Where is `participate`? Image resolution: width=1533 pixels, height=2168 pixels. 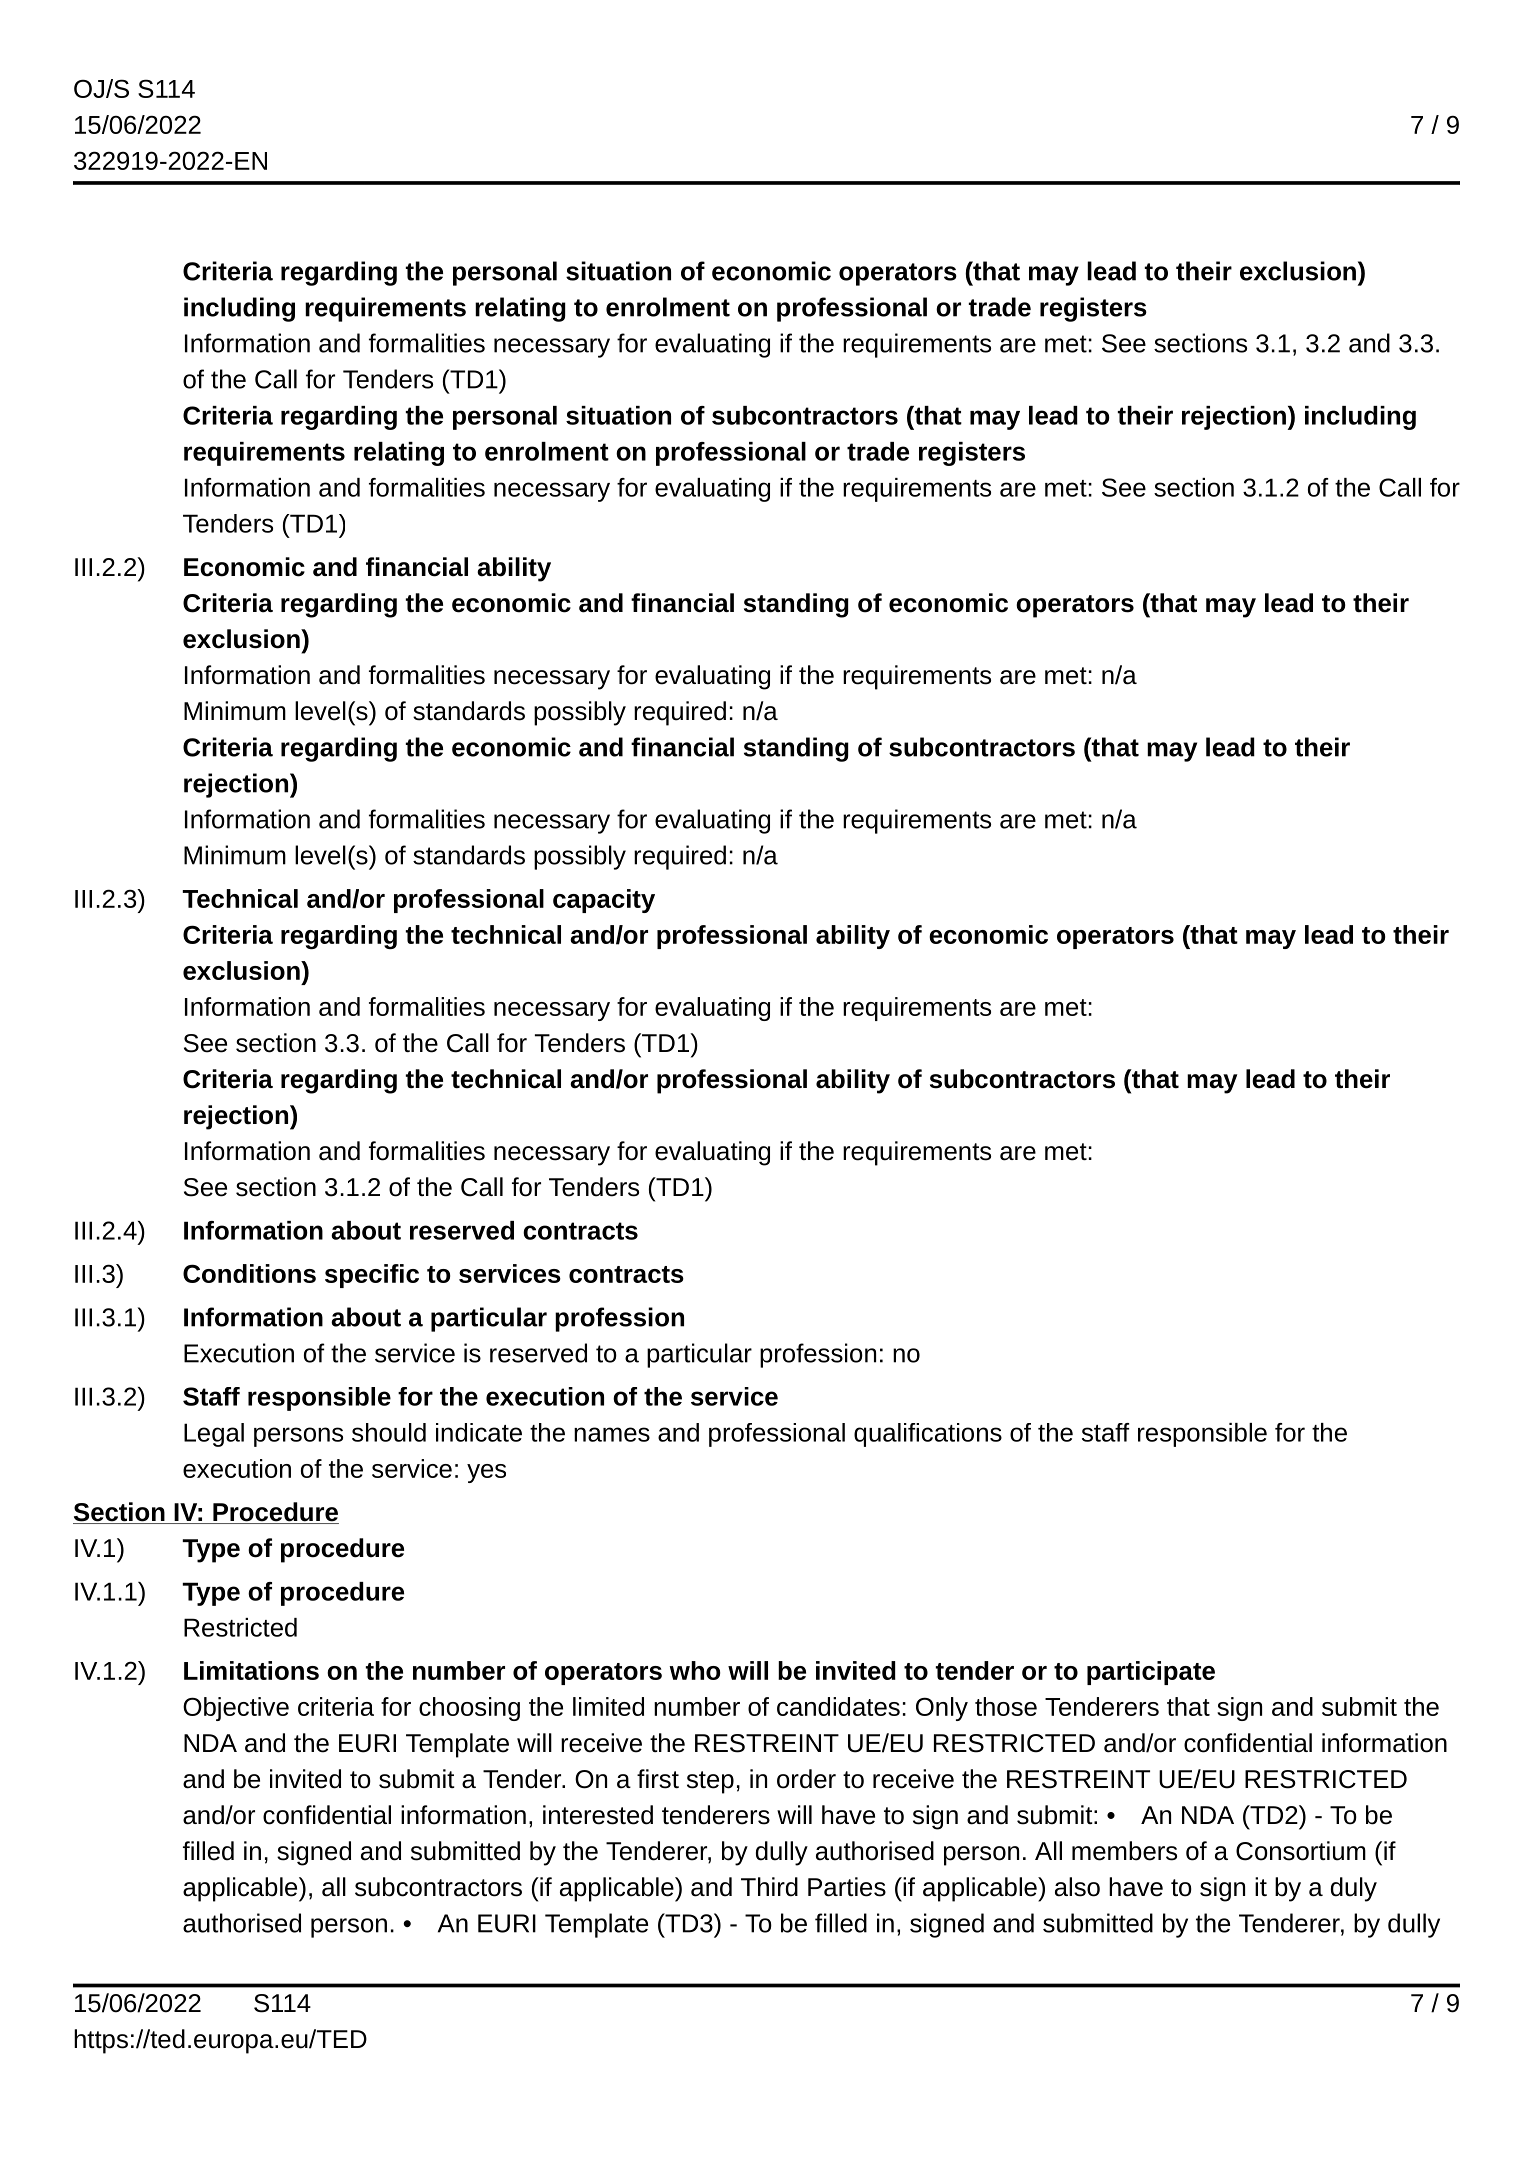
participate is located at coordinates (1151, 1673).
